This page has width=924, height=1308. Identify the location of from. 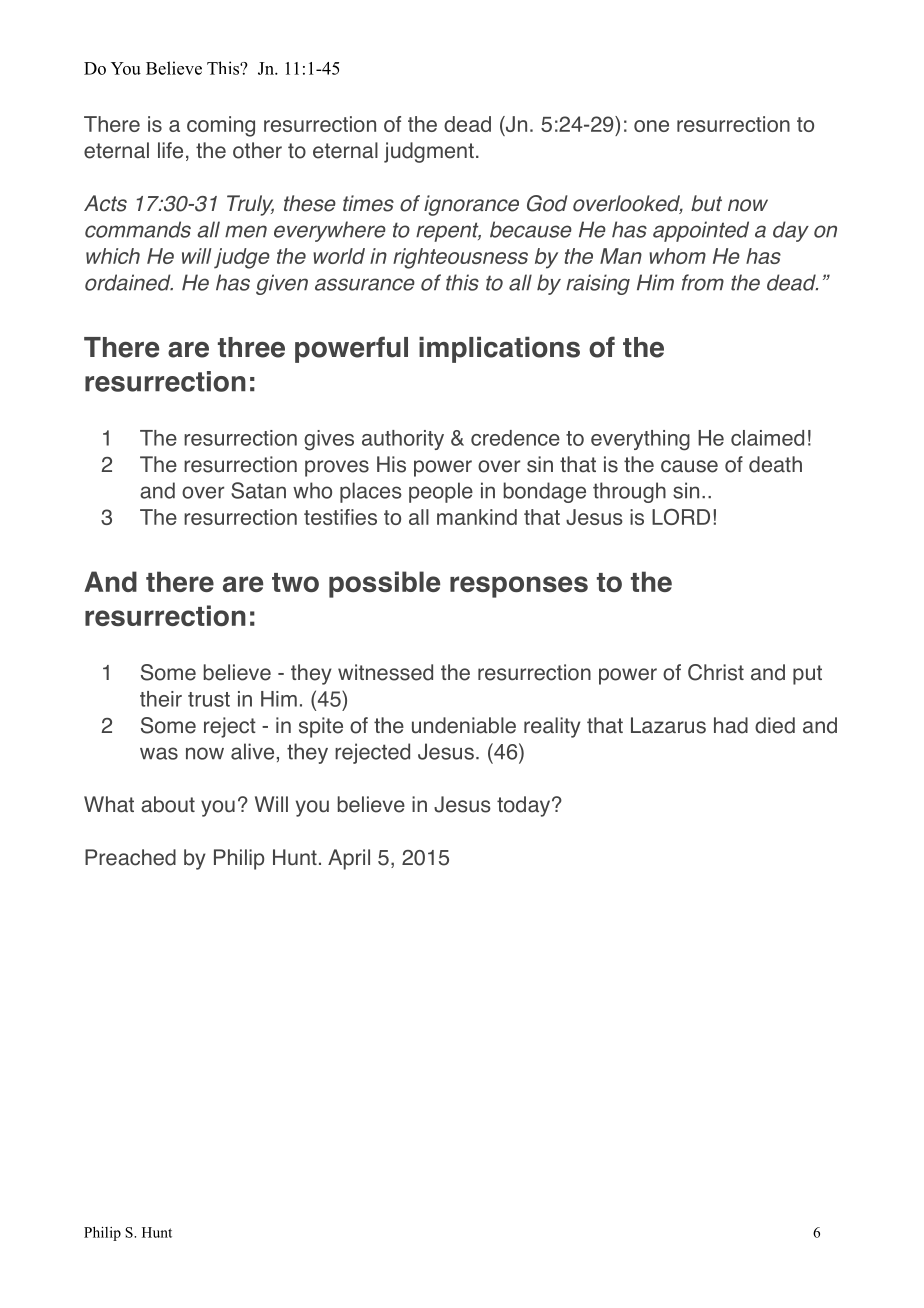
(703, 282).
